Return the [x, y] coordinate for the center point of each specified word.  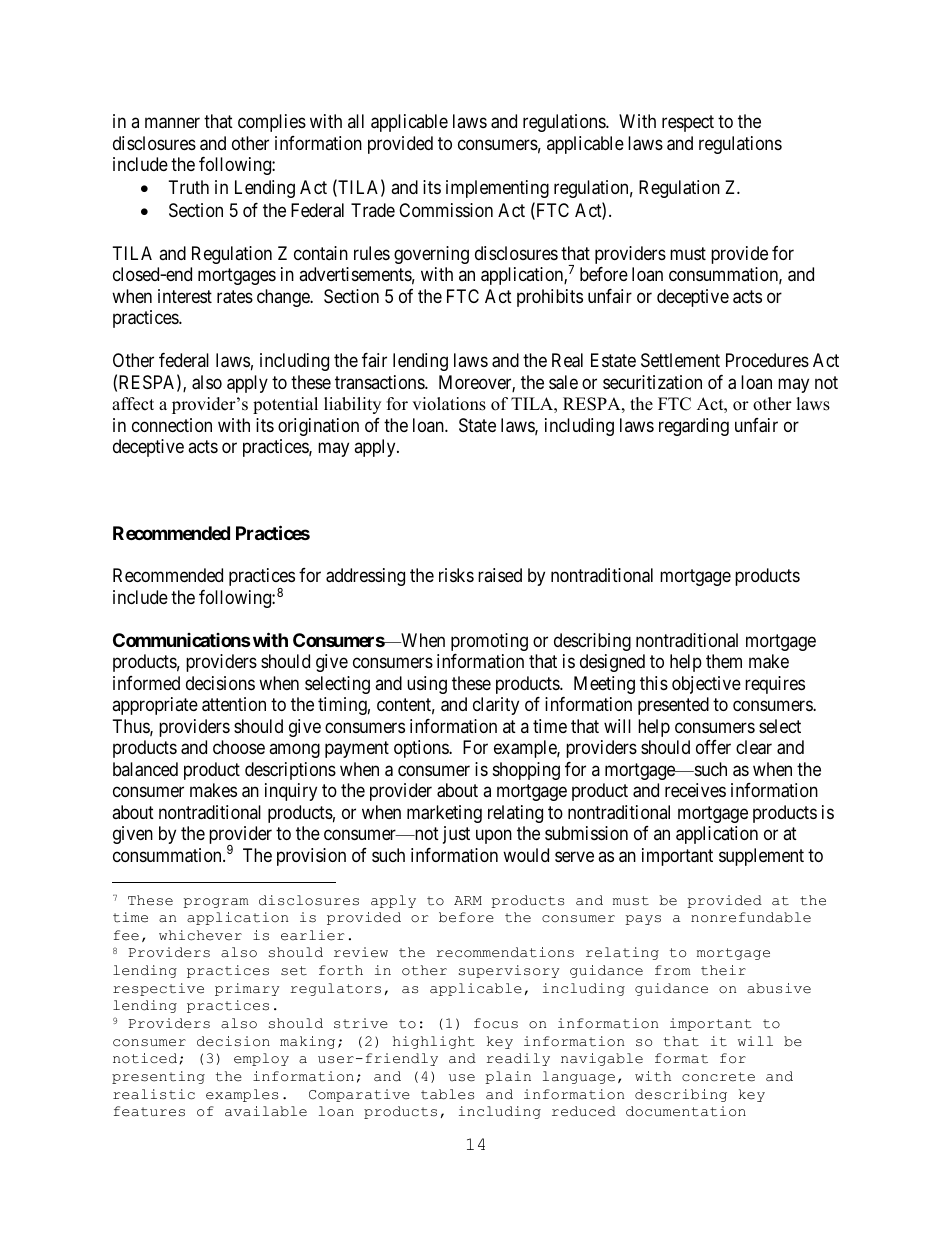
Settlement [680, 360]
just [456, 835]
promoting [489, 642]
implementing [497, 189]
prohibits [550, 298]
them [724, 661]
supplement [761, 857]
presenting [158, 1077]
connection [172, 425]
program [216, 903]
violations [449, 404]
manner [172, 123]
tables [447, 1094]
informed [146, 683]
